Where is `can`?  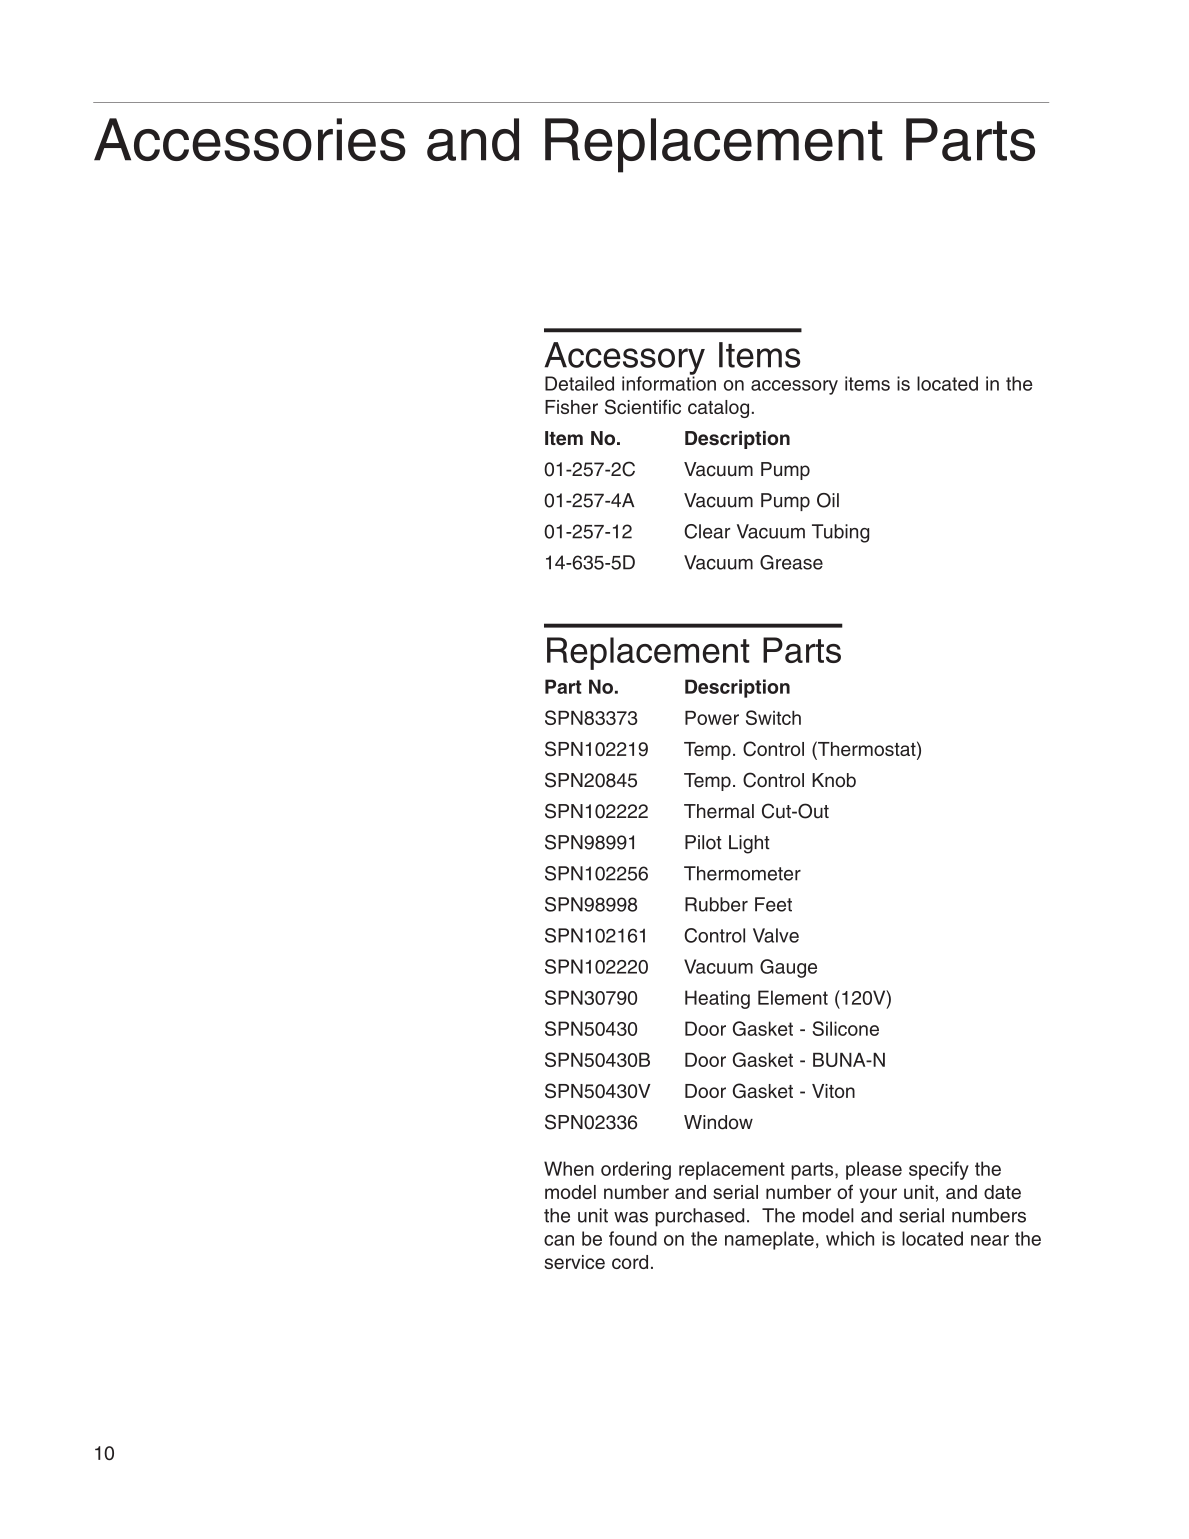 can is located at coordinates (559, 1240).
